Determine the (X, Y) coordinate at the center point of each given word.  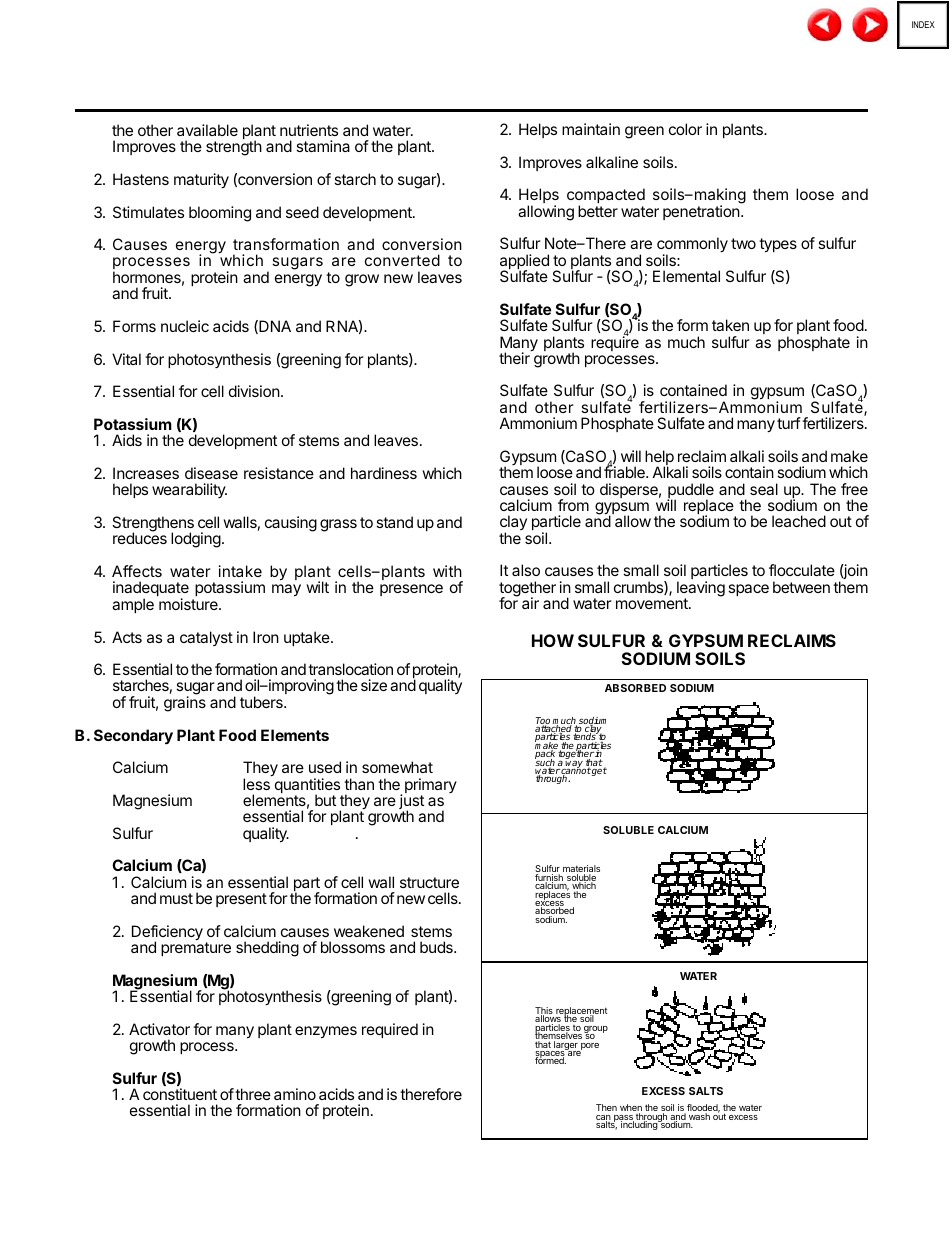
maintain (591, 129)
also (526, 570)
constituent (180, 1094)
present (241, 900)
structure (429, 882)
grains (185, 704)
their (515, 357)
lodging (196, 540)
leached (799, 521)
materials (581, 870)
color (685, 129)
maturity (201, 181)
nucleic (185, 326)
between (801, 587)
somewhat (397, 767)
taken (730, 325)
